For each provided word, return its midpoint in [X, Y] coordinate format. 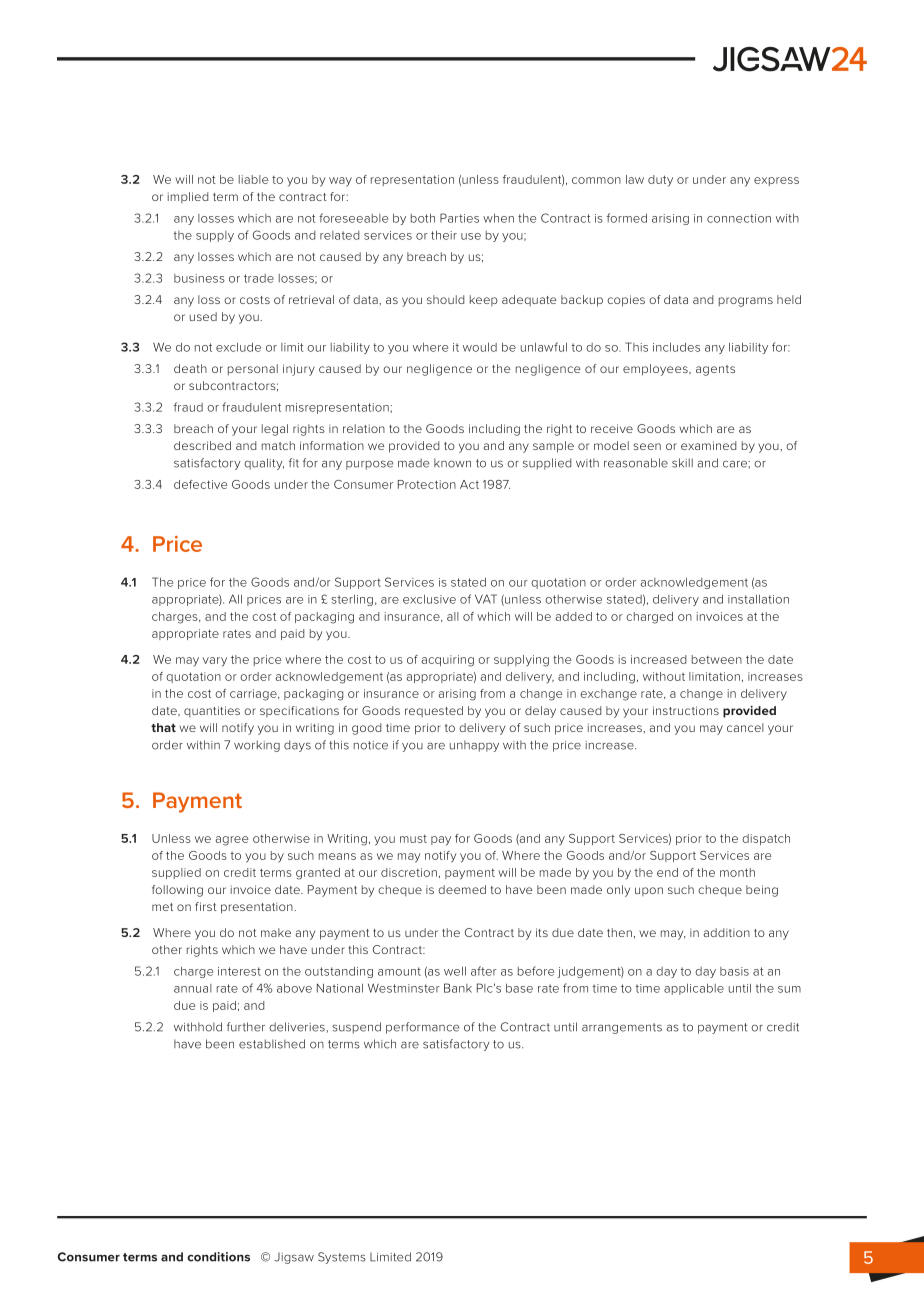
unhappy [474, 746]
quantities [212, 711]
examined [709, 445]
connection [739, 218]
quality [264, 464]
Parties [459, 218]
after [484, 971]
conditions [218, 1257]
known [452, 463]
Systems [342, 1258]
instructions [686, 710]
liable [253, 179]
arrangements [622, 1028]
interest [239, 971]
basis [734, 971]
